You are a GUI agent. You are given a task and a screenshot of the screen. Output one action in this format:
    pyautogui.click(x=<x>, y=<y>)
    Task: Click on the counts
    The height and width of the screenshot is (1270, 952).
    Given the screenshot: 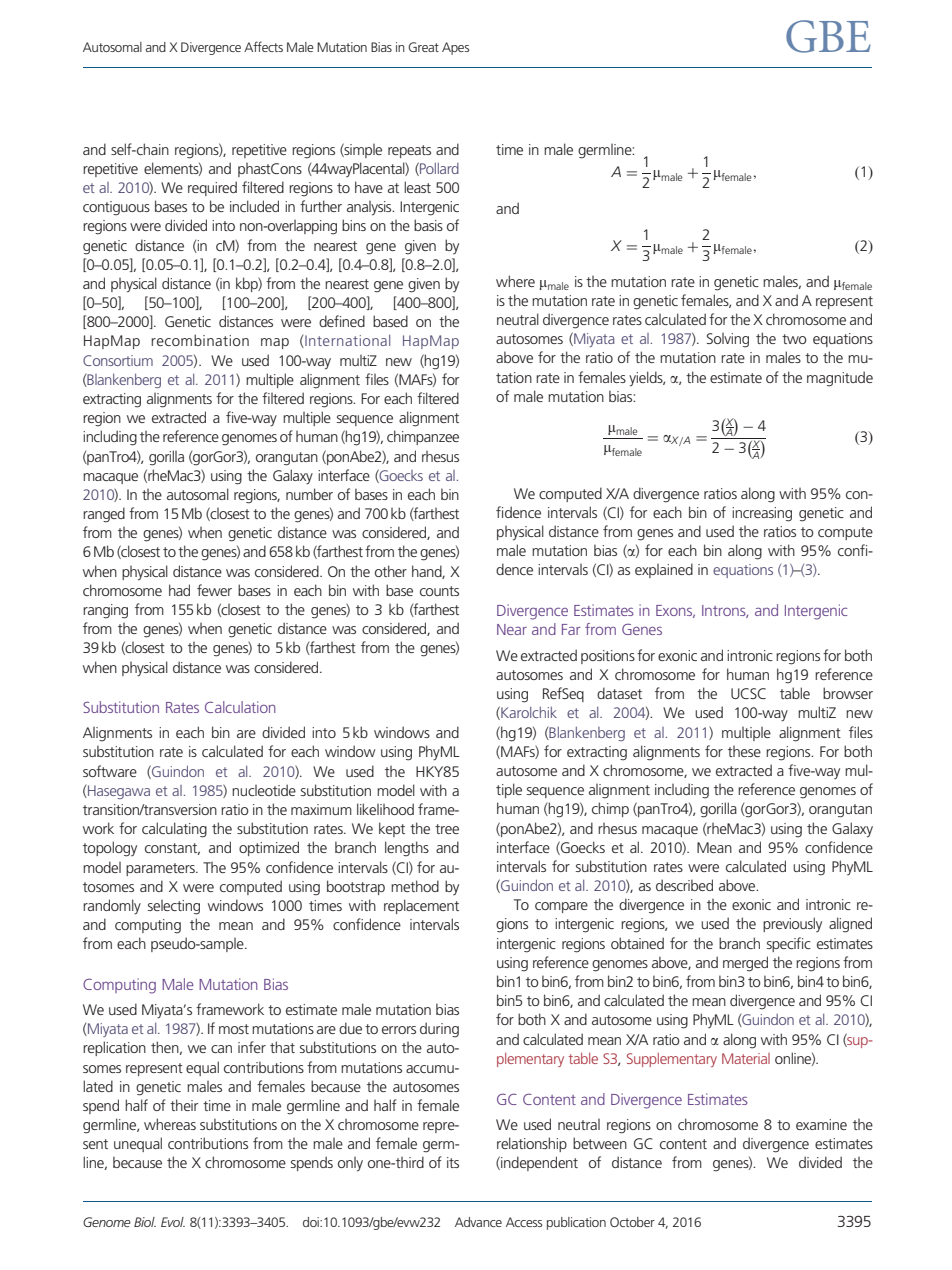 What is the action you would take?
    pyautogui.click(x=439, y=591)
